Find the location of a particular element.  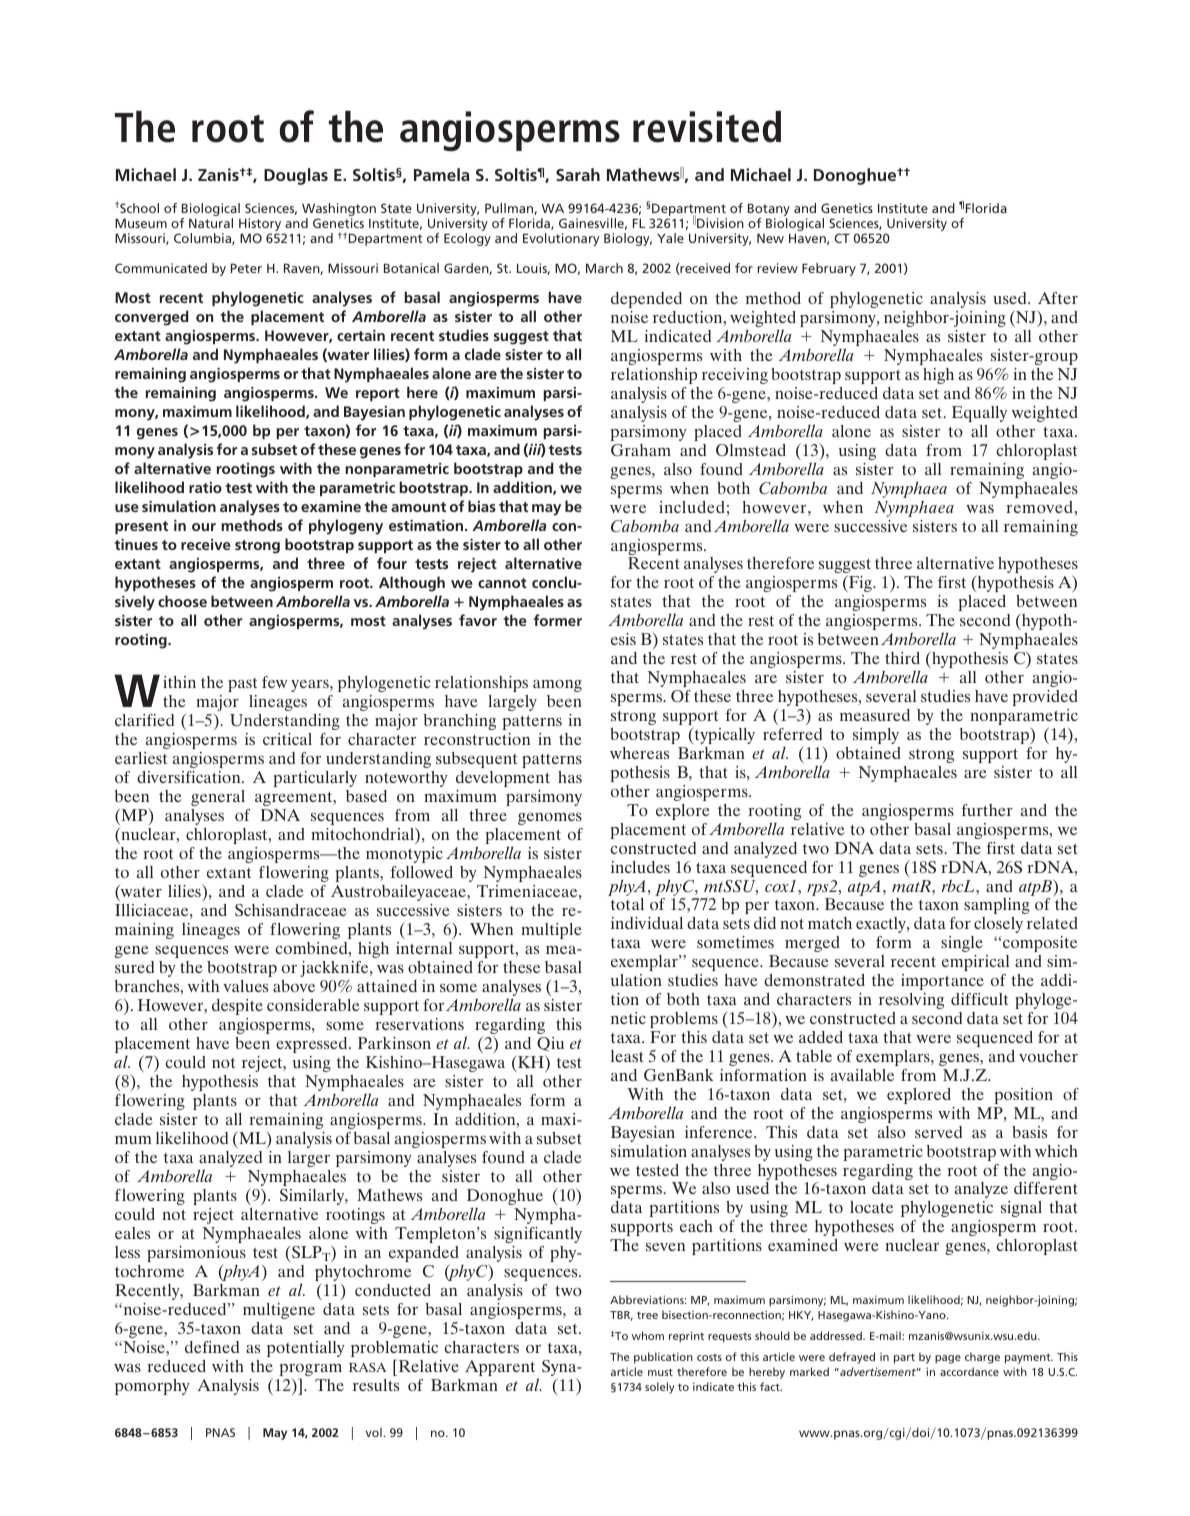

ratio is located at coordinates (205, 487).
